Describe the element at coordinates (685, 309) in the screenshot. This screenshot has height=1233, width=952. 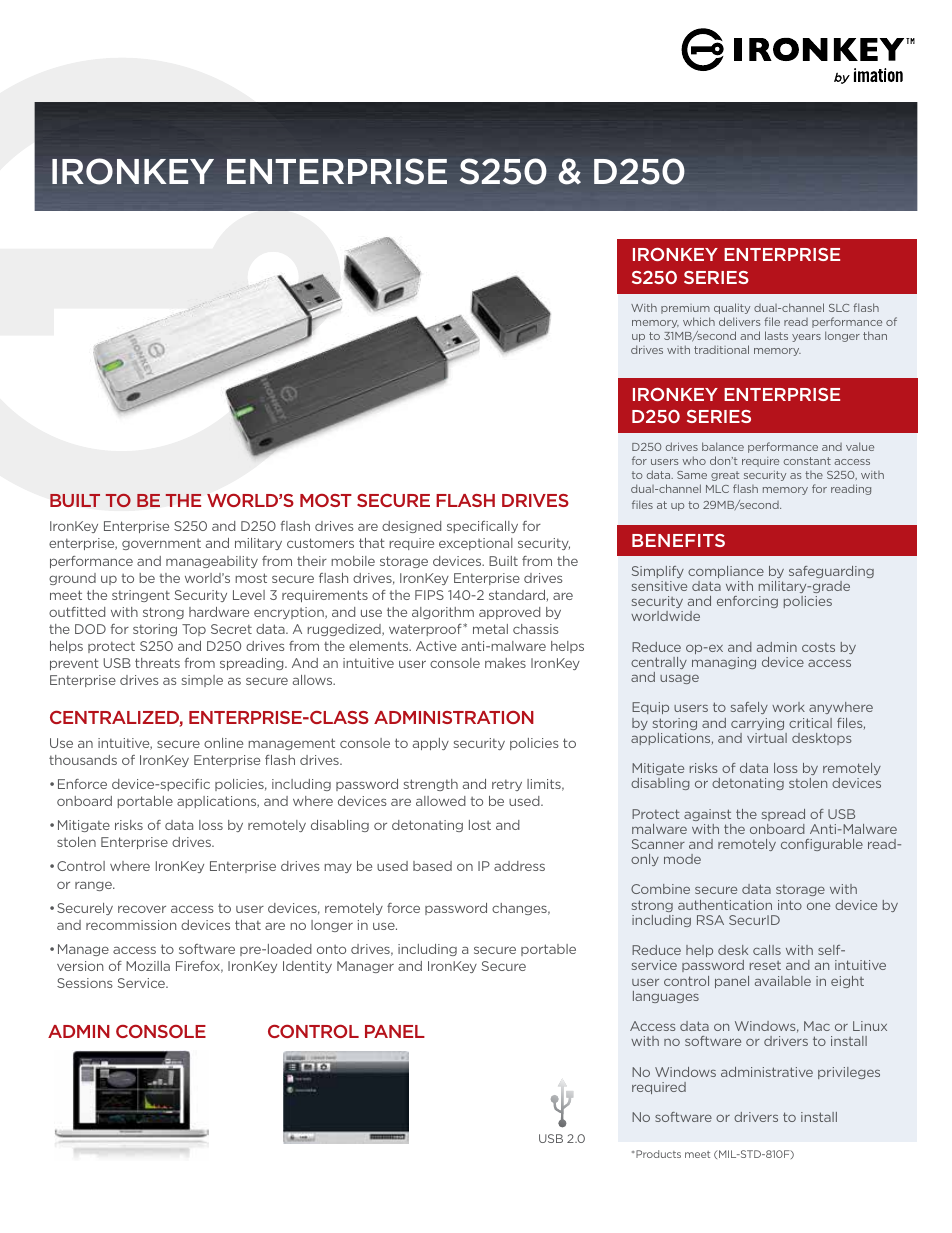
I see `premium` at that location.
